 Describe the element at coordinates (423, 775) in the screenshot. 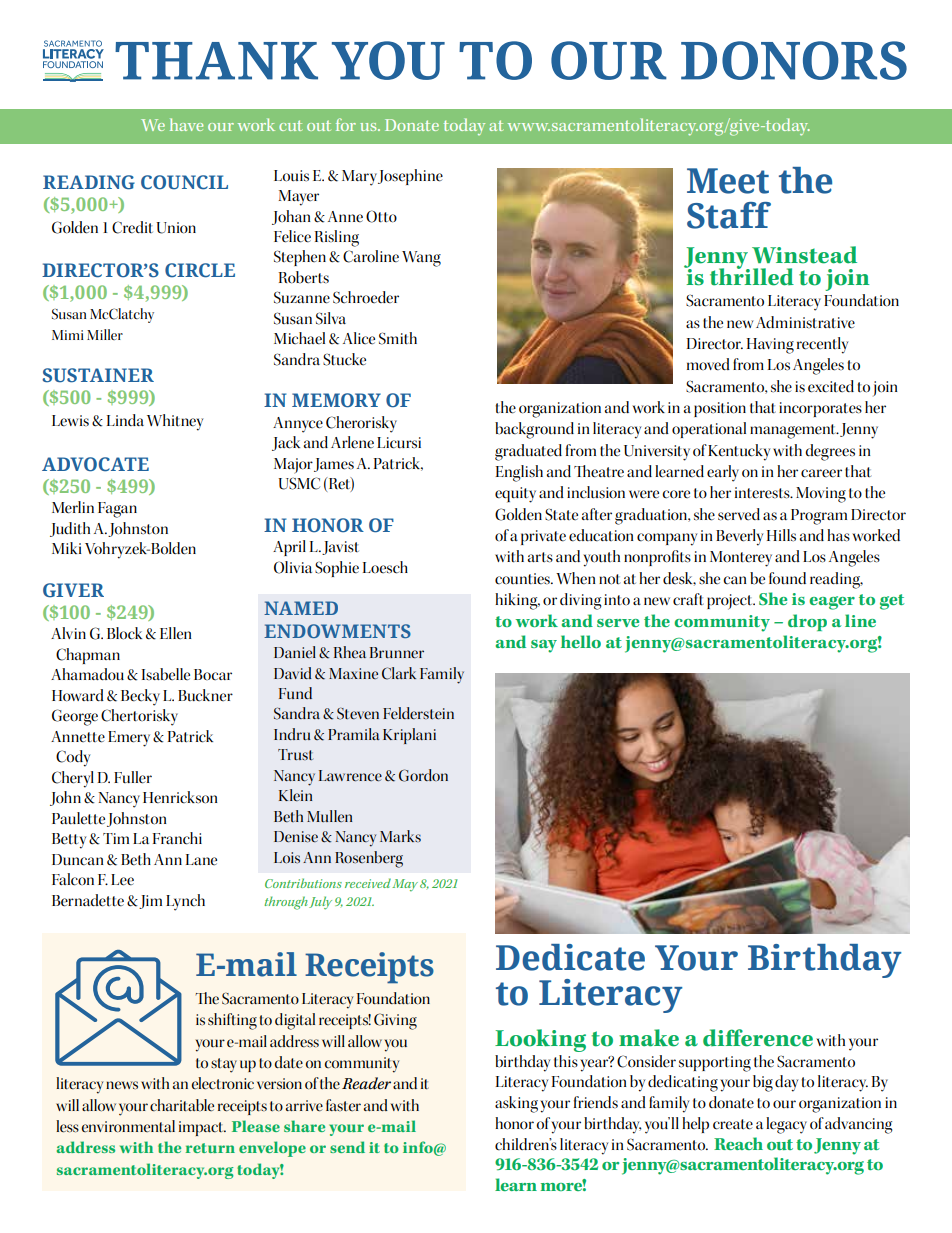

I see `Gordon` at that location.
